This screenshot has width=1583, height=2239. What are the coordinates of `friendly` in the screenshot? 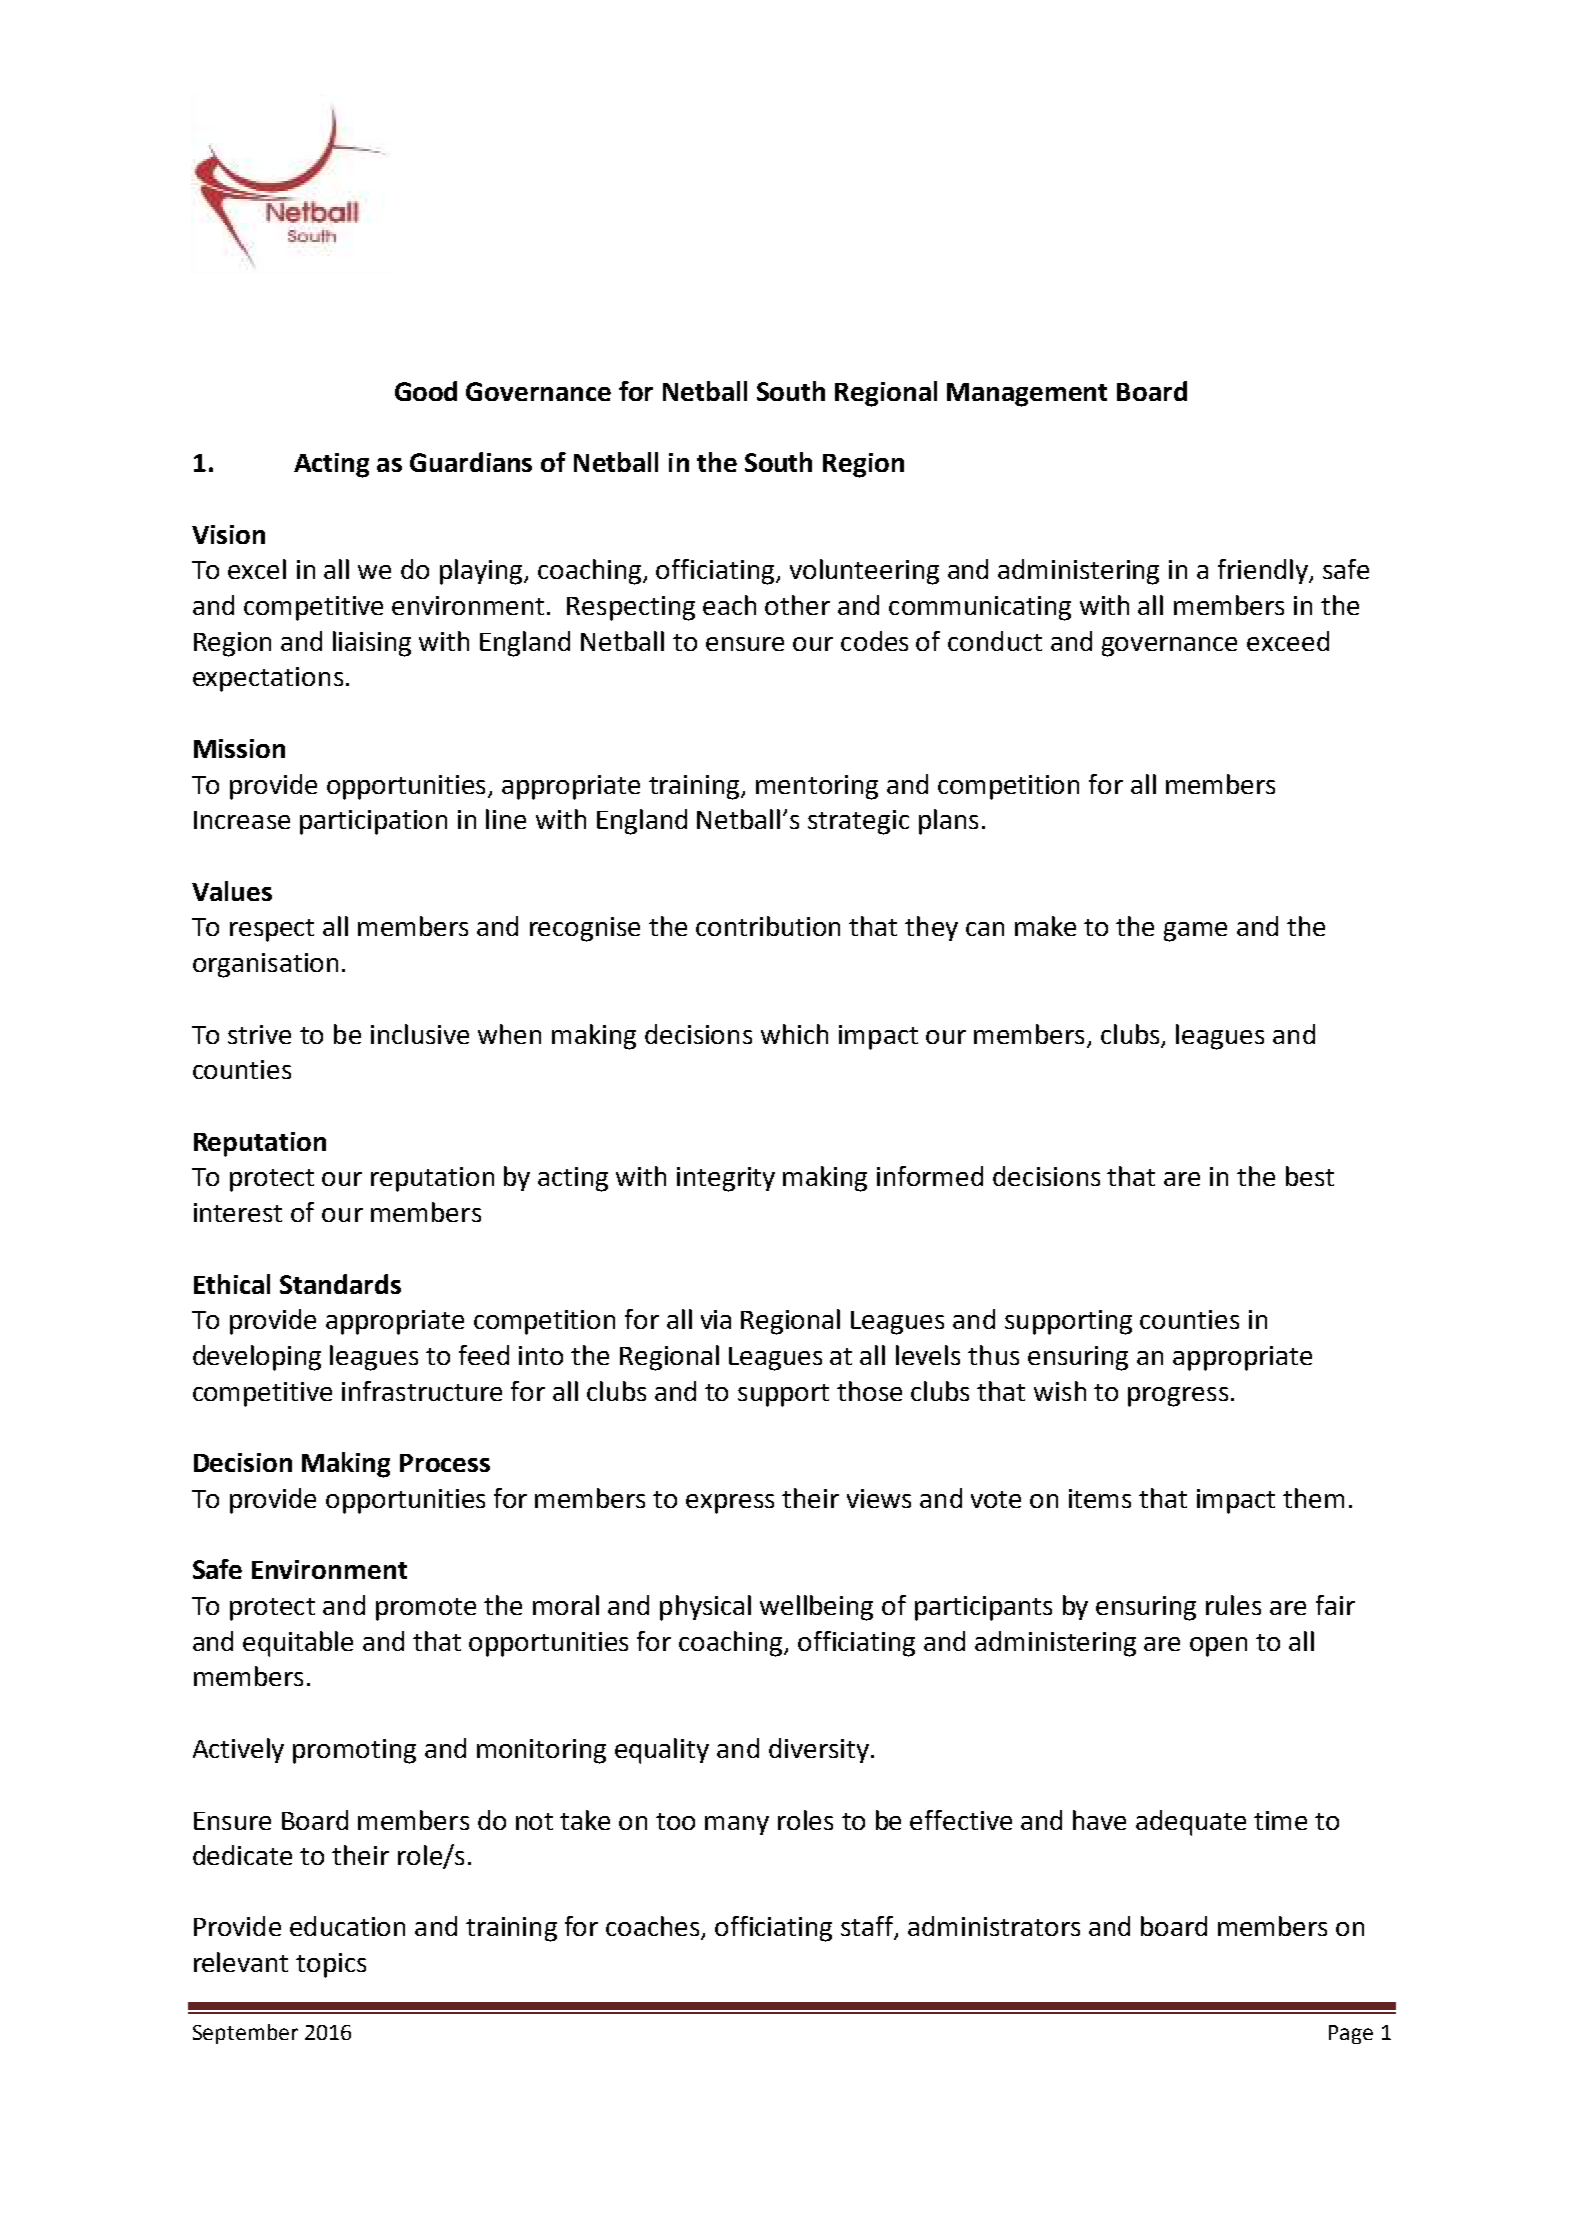 It's located at (1264, 571).
